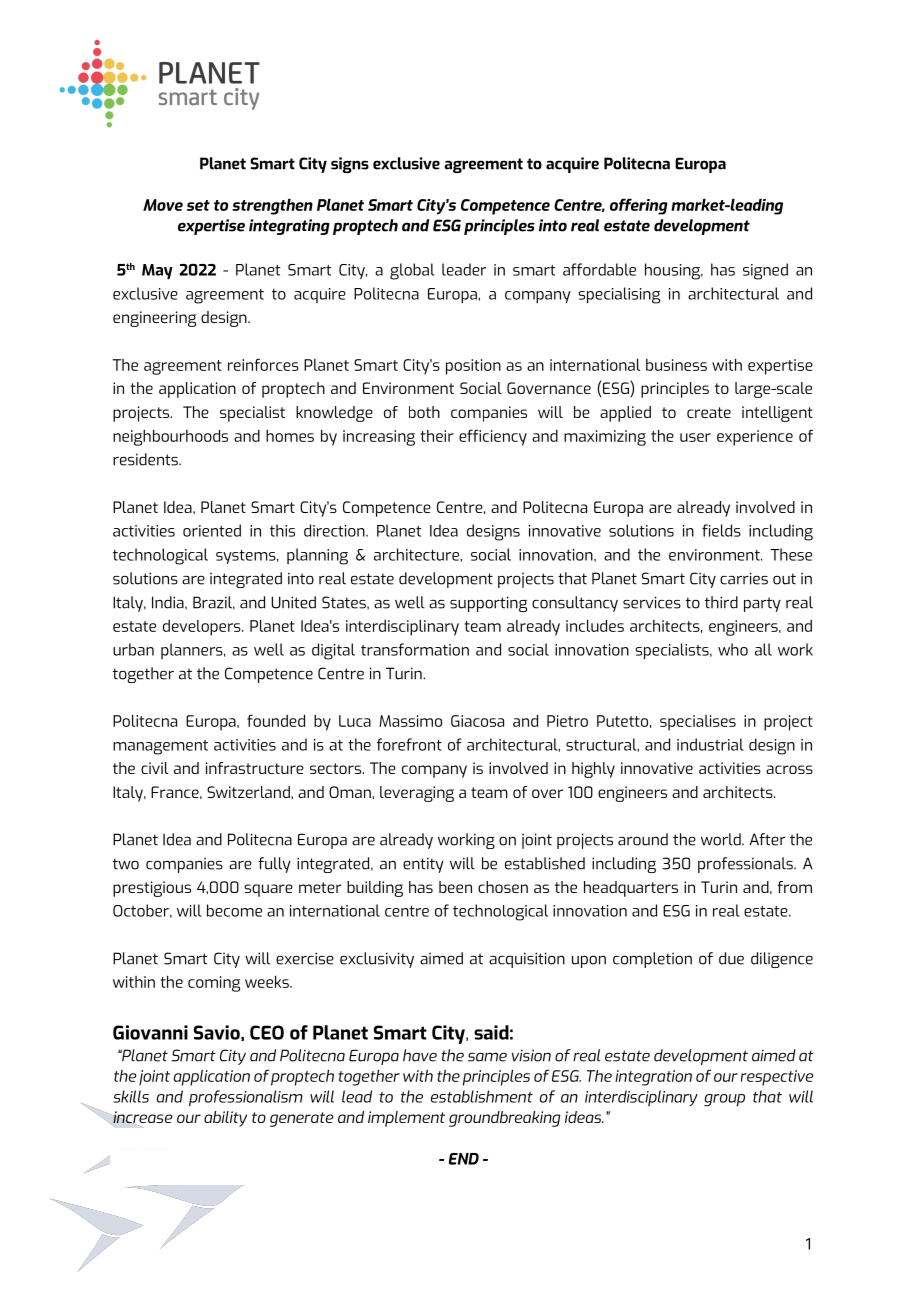 The width and height of the image is (924, 1308). What do you see at coordinates (412, 271) in the image?
I see `global` at bounding box center [412, 271].
